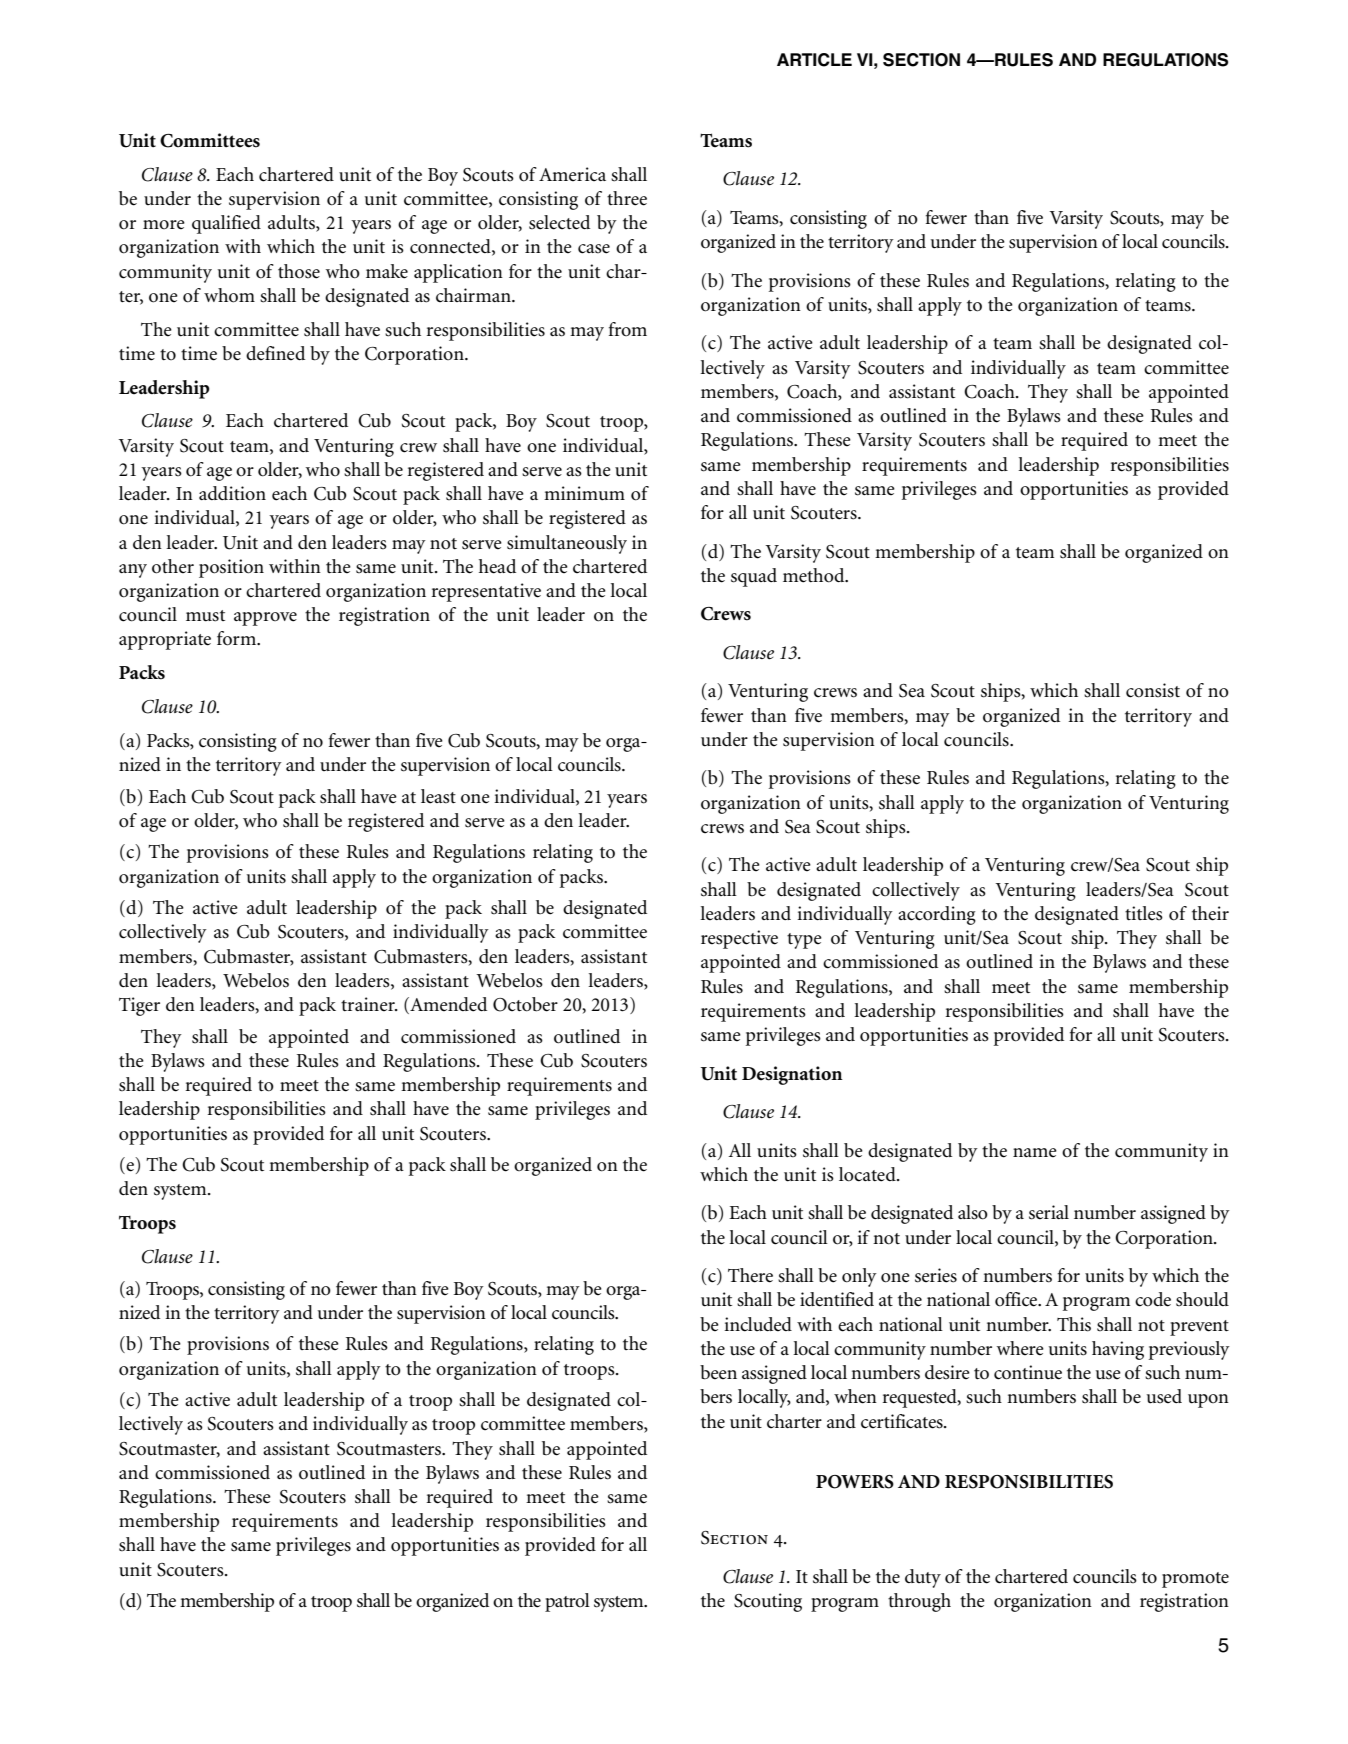  Describe the element at coordinates (754, 577) in the screenshot. I see `squad` at that location.
